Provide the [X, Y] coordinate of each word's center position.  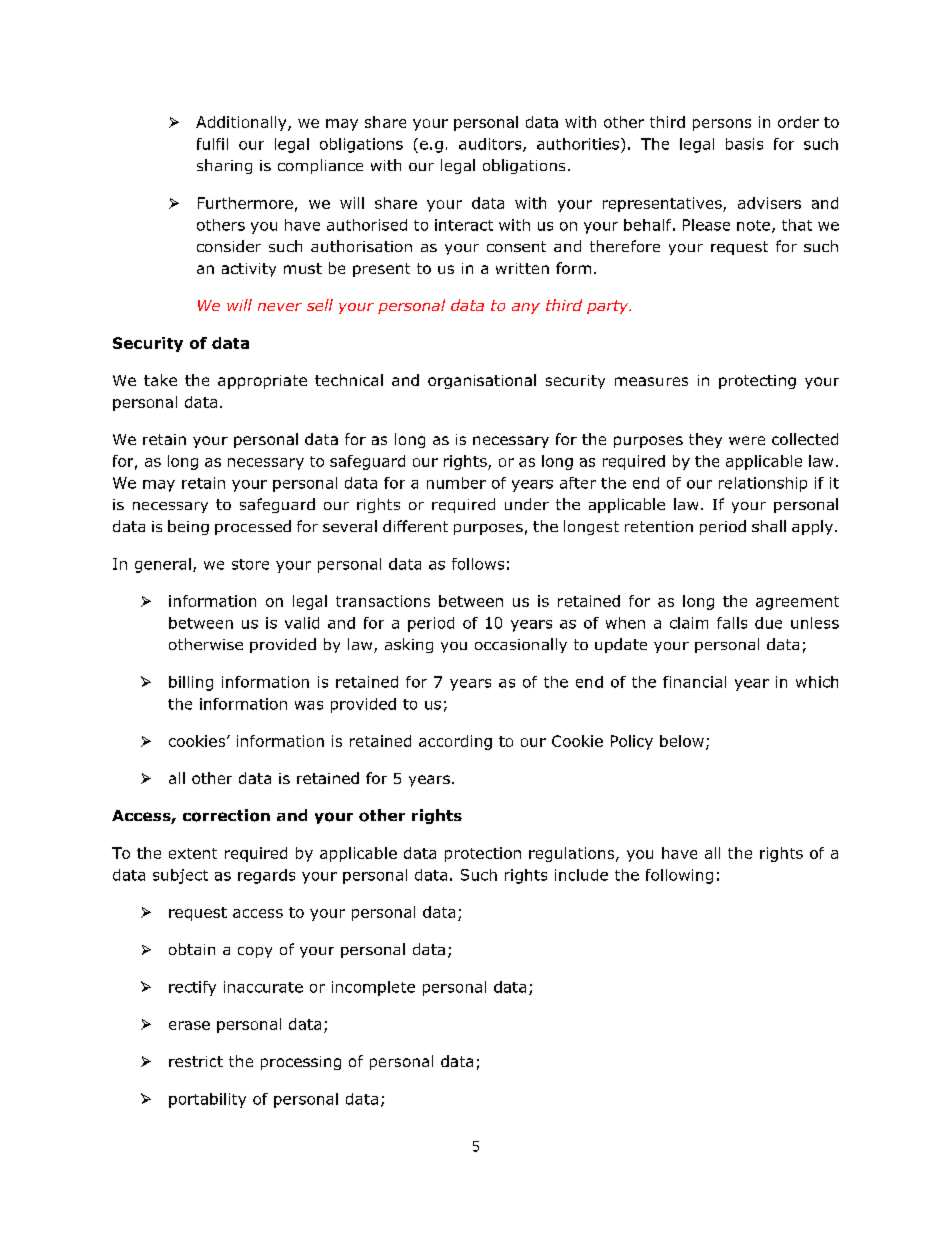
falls [732, 623]
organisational [482, 381]
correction [226, 815]
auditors [491, 145]
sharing [224, 166]
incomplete [373, 988]
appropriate [262, 382]
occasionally [521, 645]
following [679, 876]
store [250, 564]
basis [744, 144]
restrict [196, 1061]
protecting [757, 382]
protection [483, 854]
